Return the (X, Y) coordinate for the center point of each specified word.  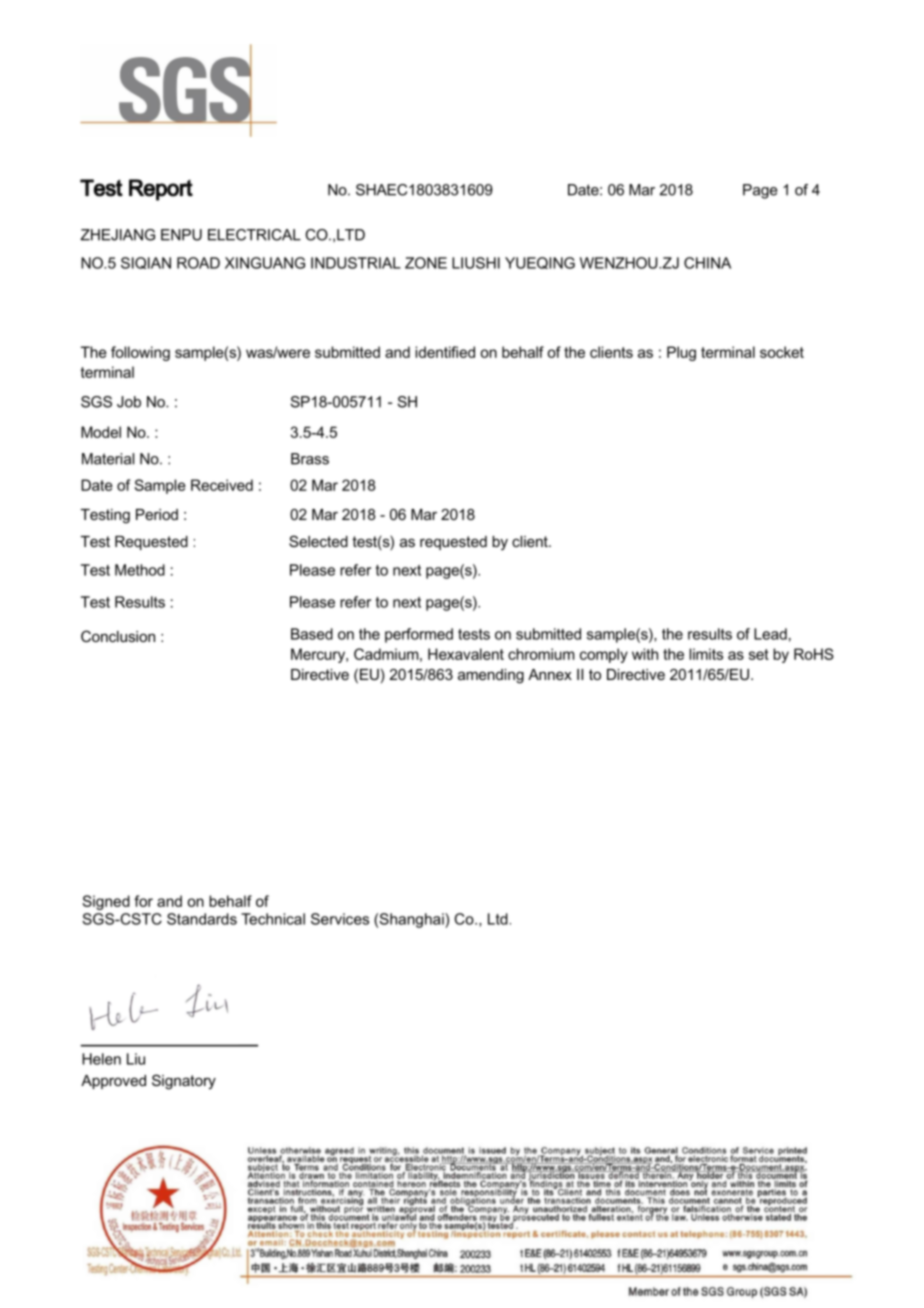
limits (706, 654)
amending (491, 676)
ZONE (426, 263)
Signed (106, 902)
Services (340, 919)
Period (157, 514)
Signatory (184, 1082)
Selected (318, 541)
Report (161, 190)
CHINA (707, 263)
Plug (681, 353)
